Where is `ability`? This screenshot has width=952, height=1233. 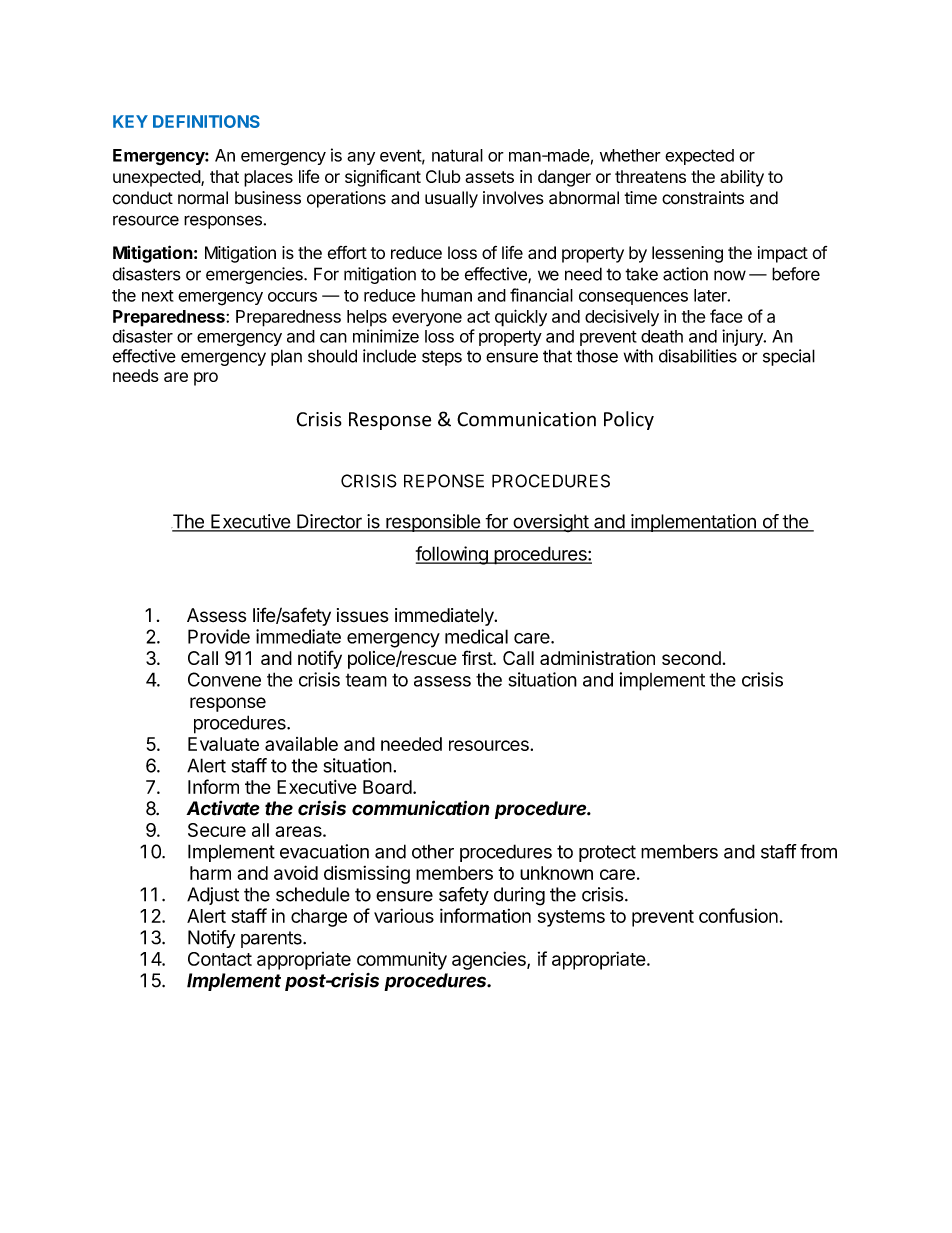
ability is located at coordinates (742, 178).
